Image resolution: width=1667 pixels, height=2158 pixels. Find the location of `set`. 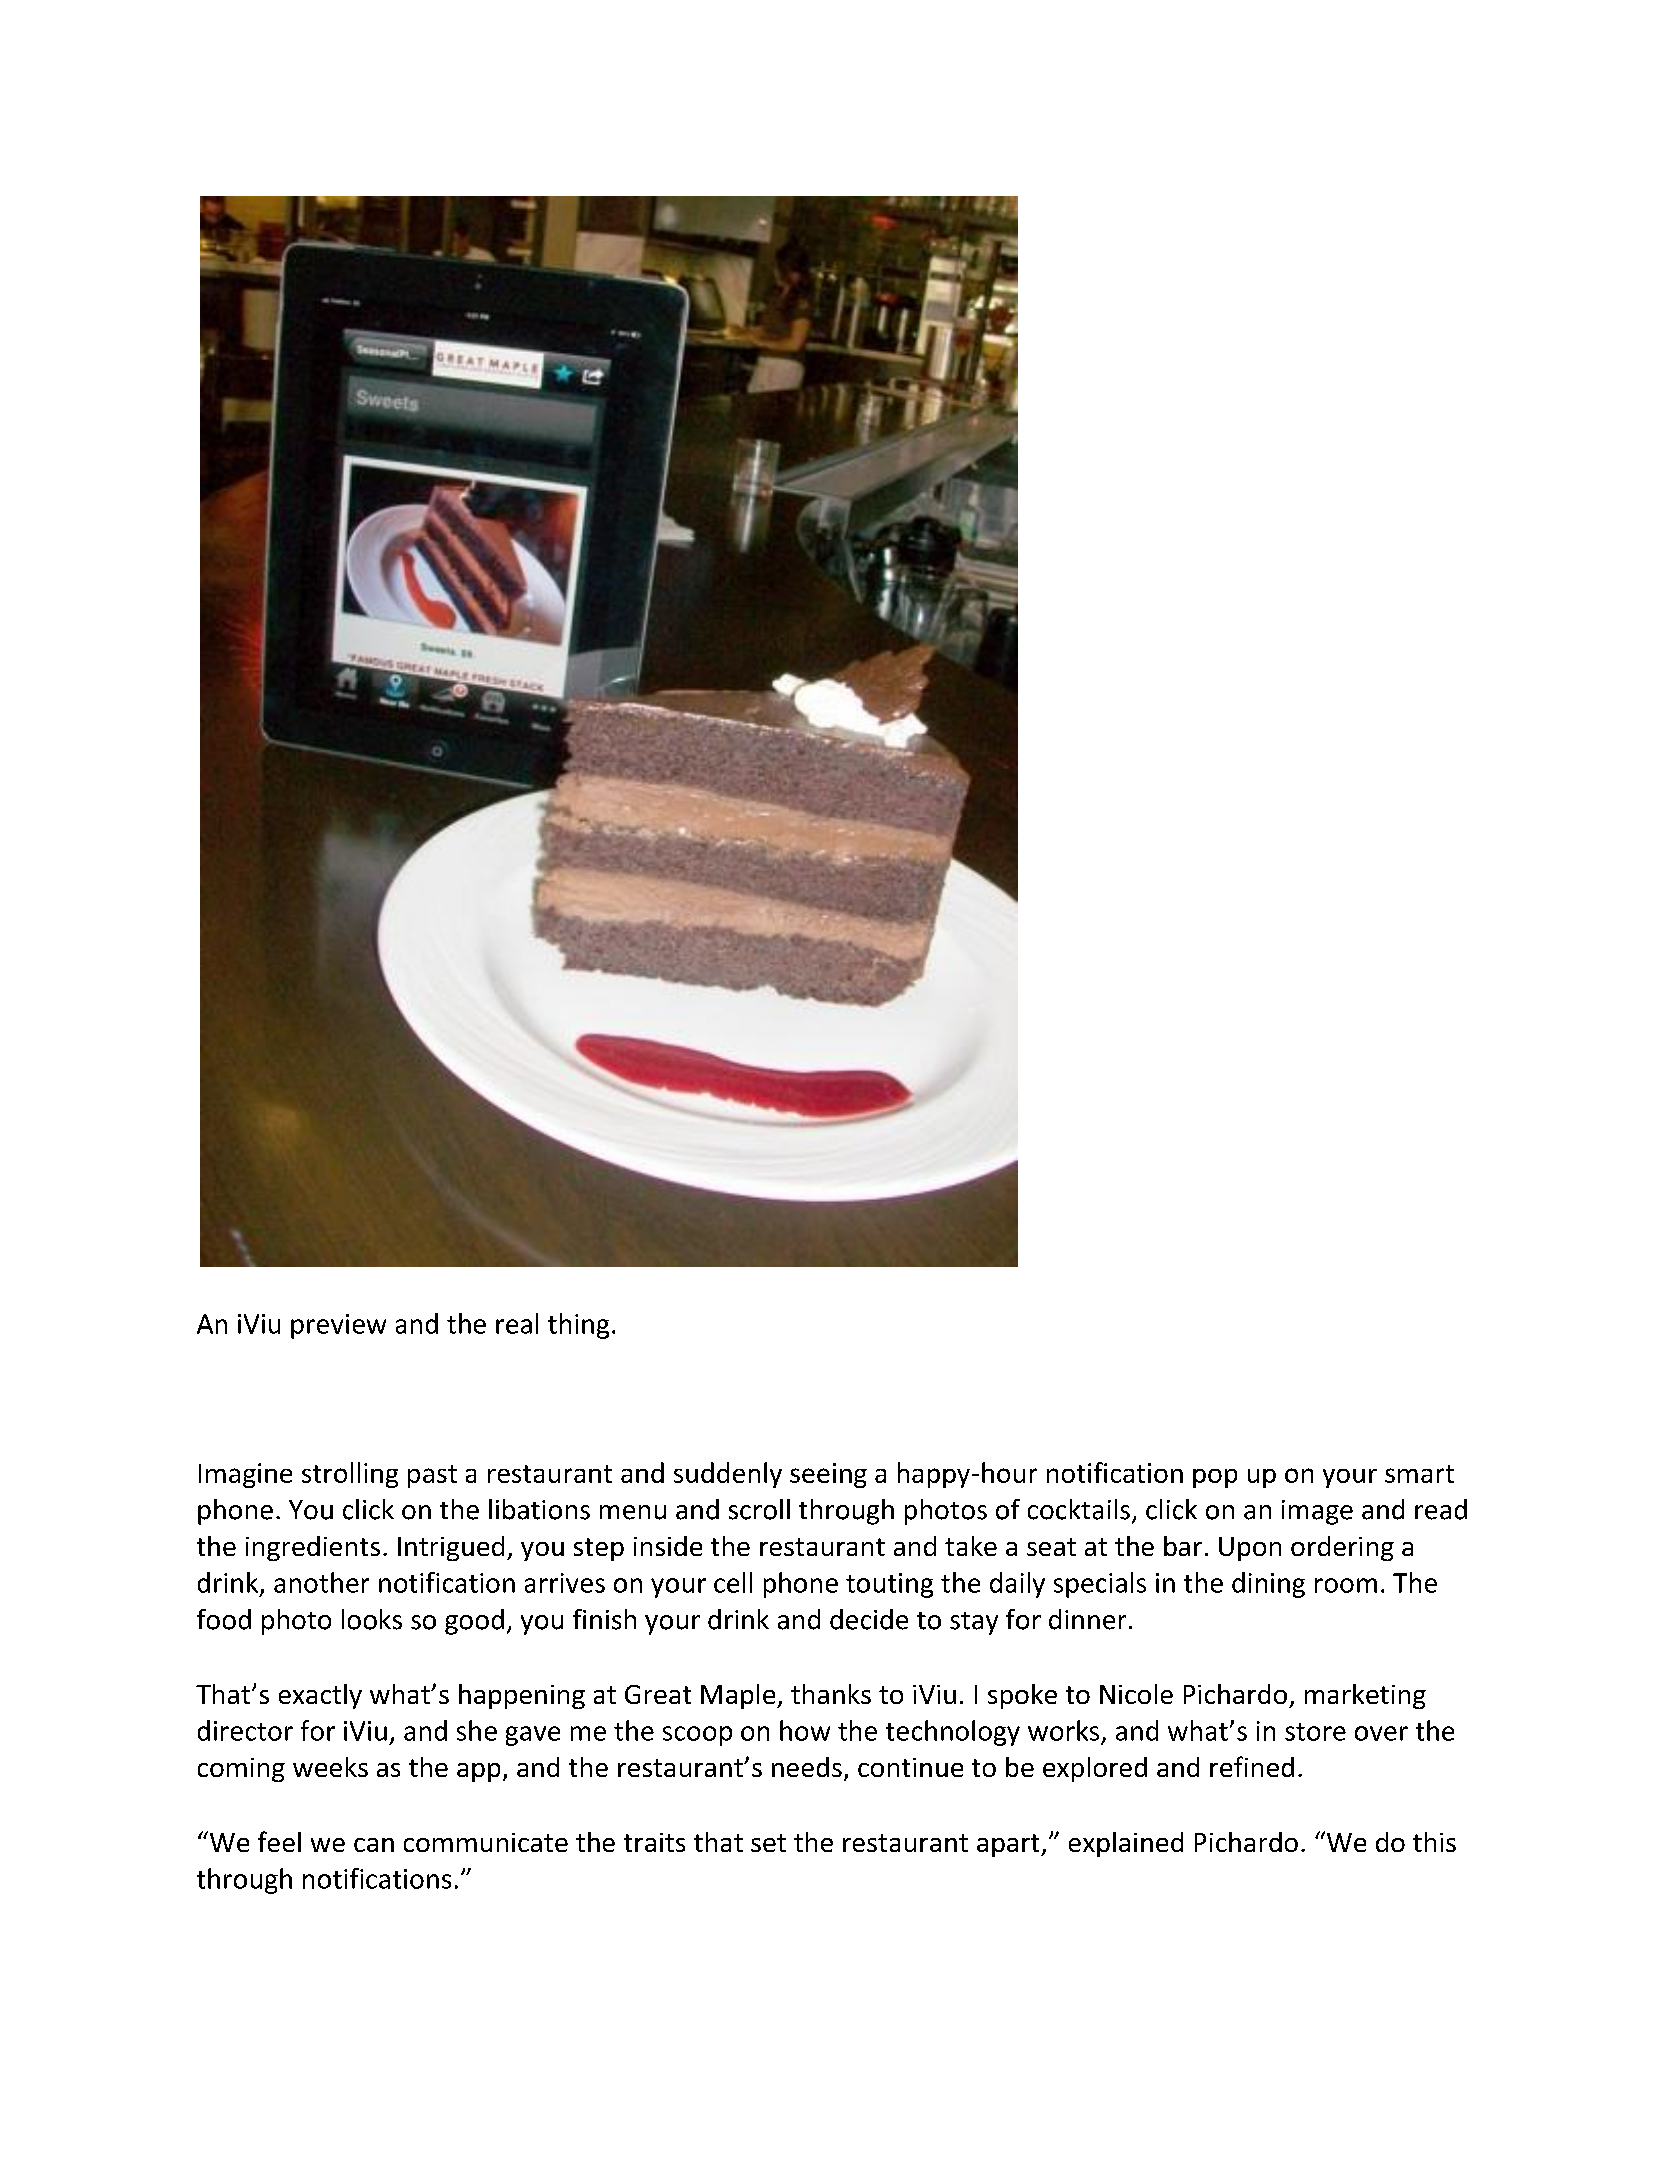

set is located at coordinates (768, 1843).
